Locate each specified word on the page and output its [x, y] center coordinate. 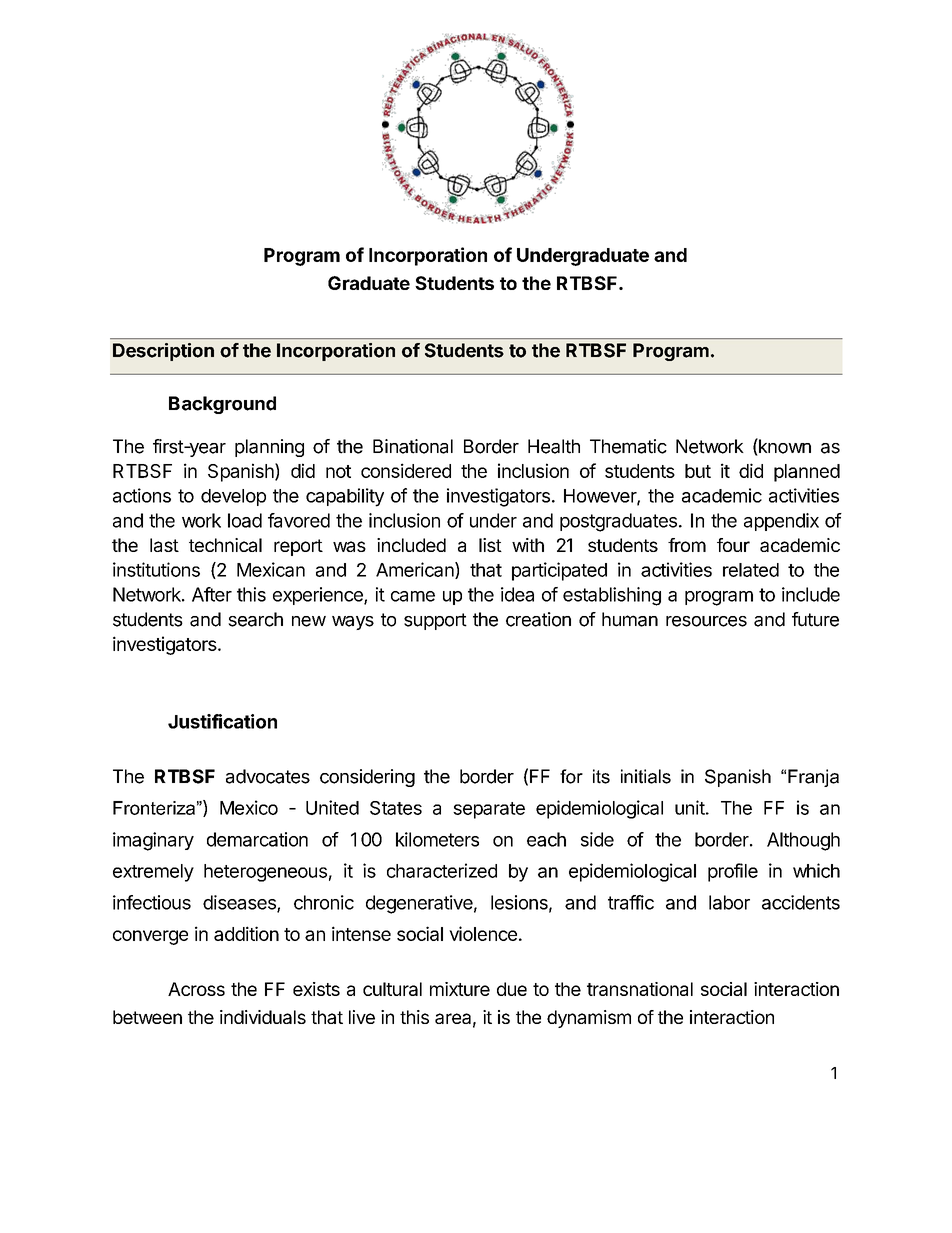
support [435, 621]
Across [196, 989]
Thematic [628, 446]
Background [222, 405]
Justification [222, 721]
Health [554, 446]
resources [706, 621]
